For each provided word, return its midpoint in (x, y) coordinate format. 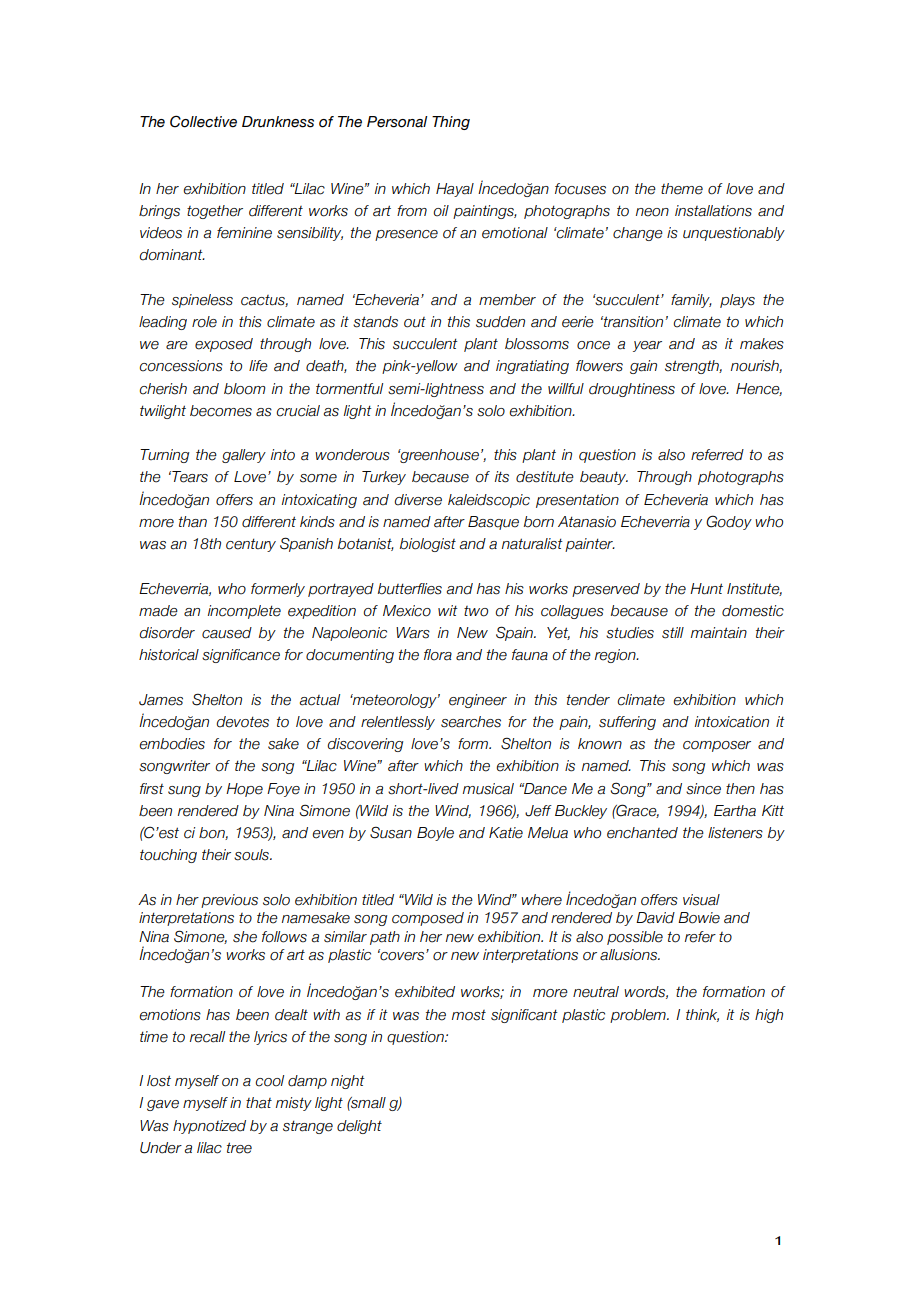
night (348, 1082)
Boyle (435, 834)
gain (643, 367)
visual (701, 900)
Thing (451, 123)
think (702, 1015)
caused (227, 633)
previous (229, 901)
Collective (203, 121)
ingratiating (532, 367)
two (476, 611)
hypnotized (209, 1127)
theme (682, 189)
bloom (245, 389)
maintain (719, 633)
